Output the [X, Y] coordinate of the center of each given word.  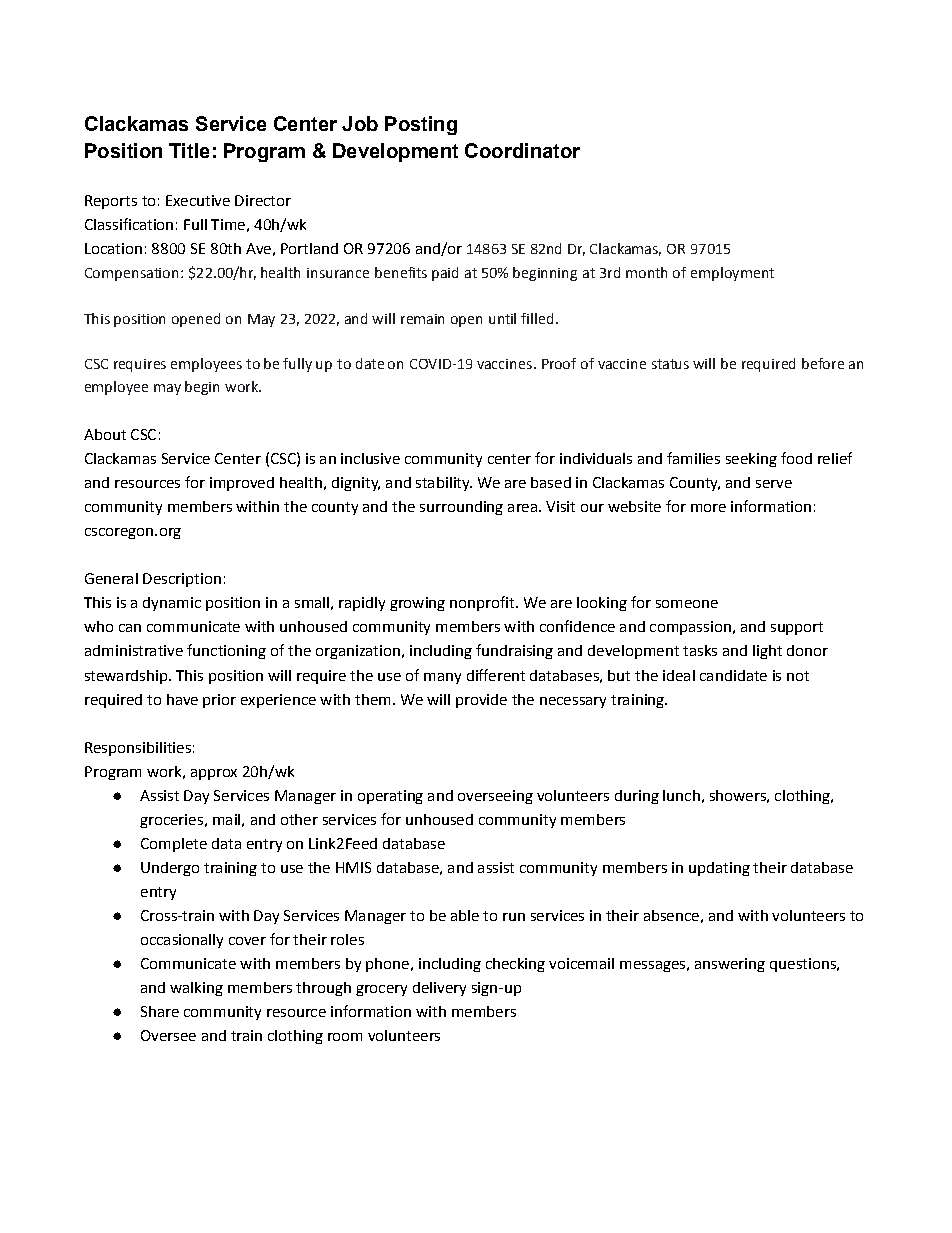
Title [189, 150]
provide [481, 701]
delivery [439, 989]
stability [444, 484]
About [105, 434]
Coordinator [522, 150]
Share [160, 1011]
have [182, 699]
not [798, 676]
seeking [751, 460]
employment [732, 274]
